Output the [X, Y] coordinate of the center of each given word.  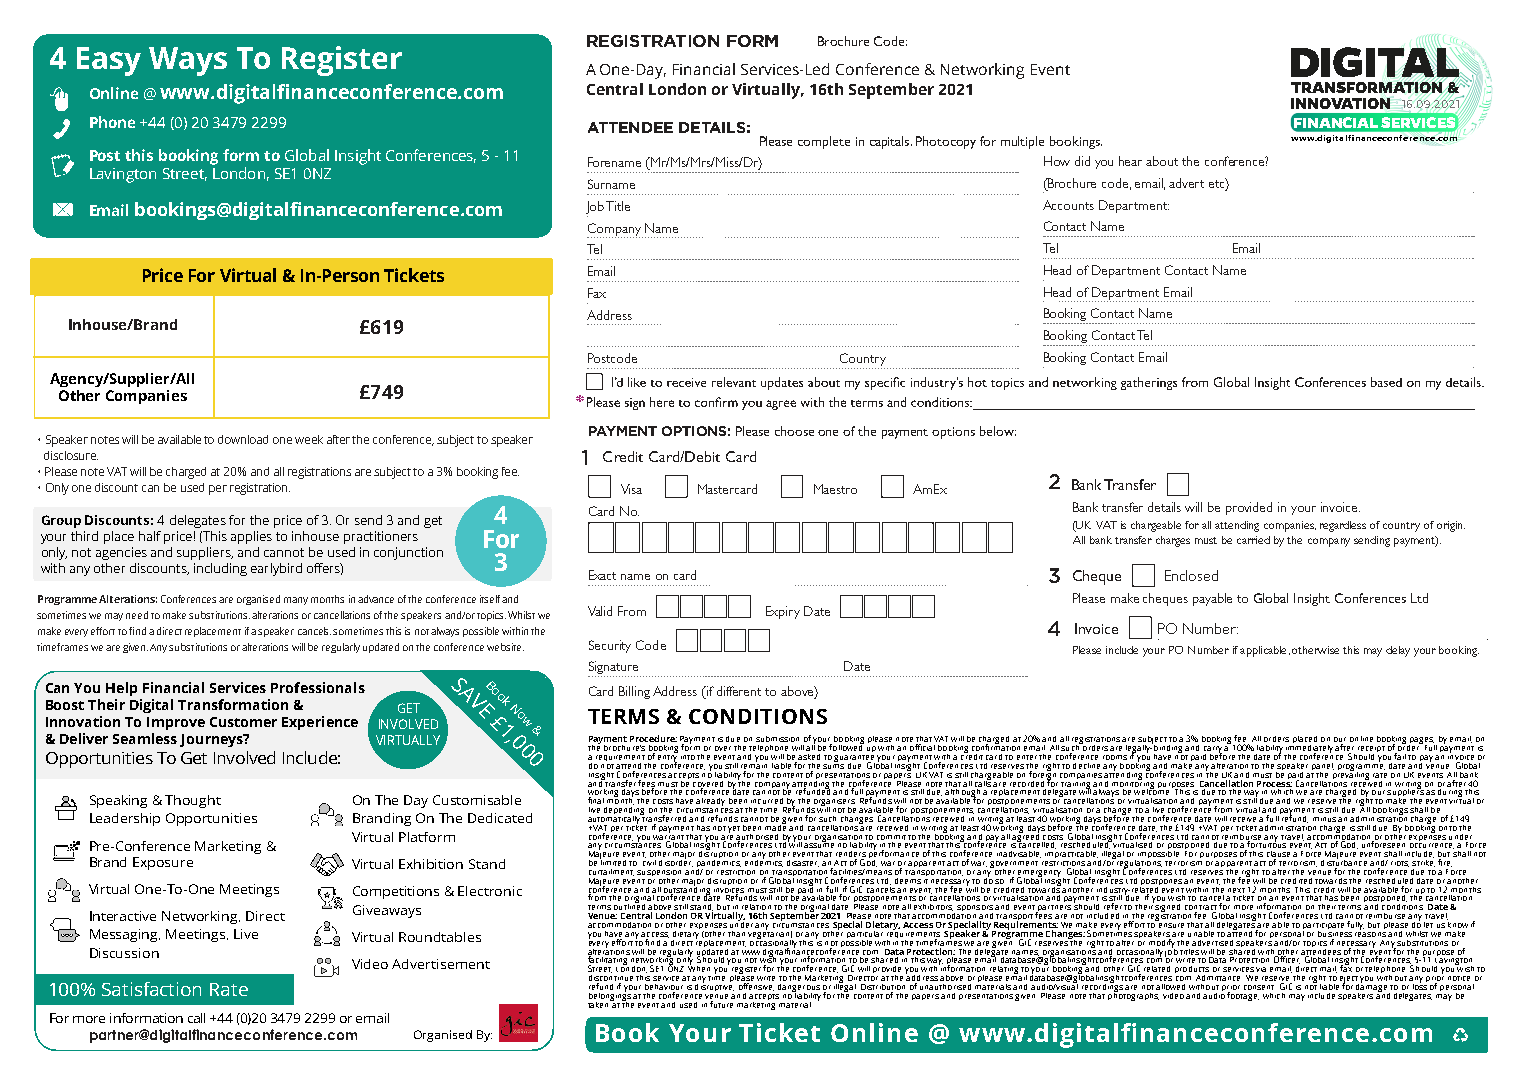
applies [251, 537]
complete [824, 142]
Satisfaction [151, 989]
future [722, 1003]
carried [1253, 540]
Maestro [835, 489]
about [1162, 161]
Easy [109, 61]
